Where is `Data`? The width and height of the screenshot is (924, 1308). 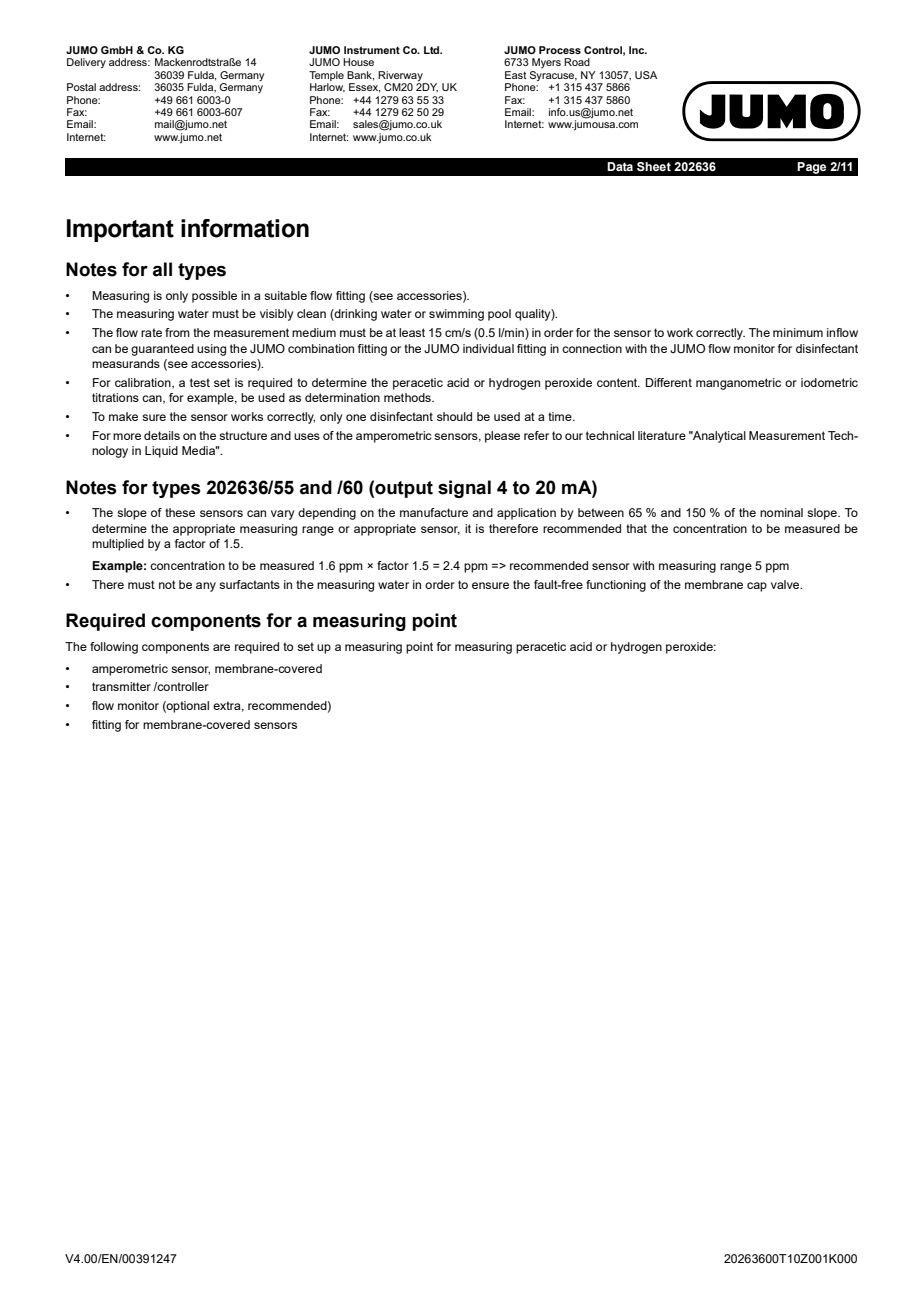 Data is located at coordinates (620, 166).
